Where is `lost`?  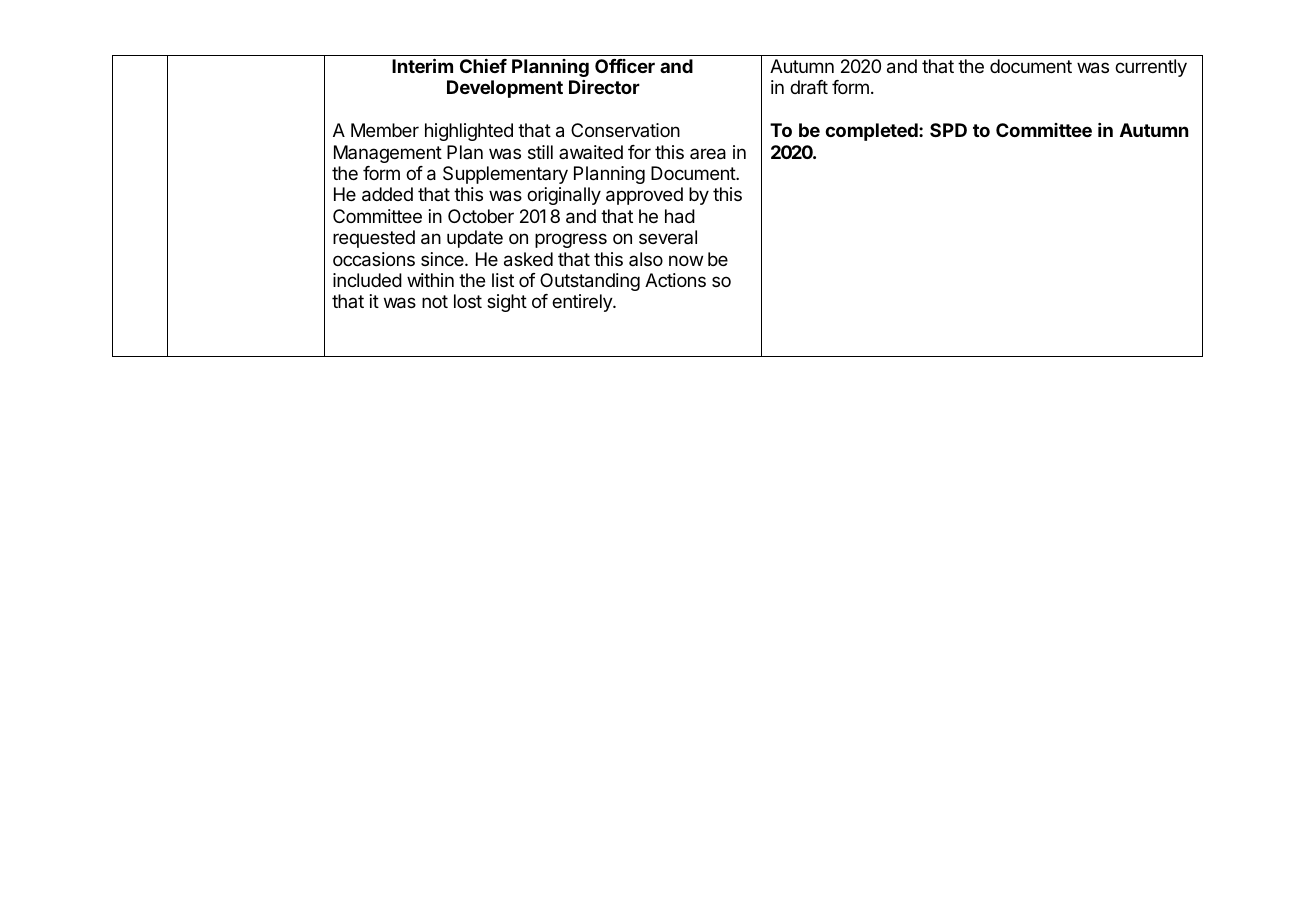
lost is located at coordinates (468, 301).
